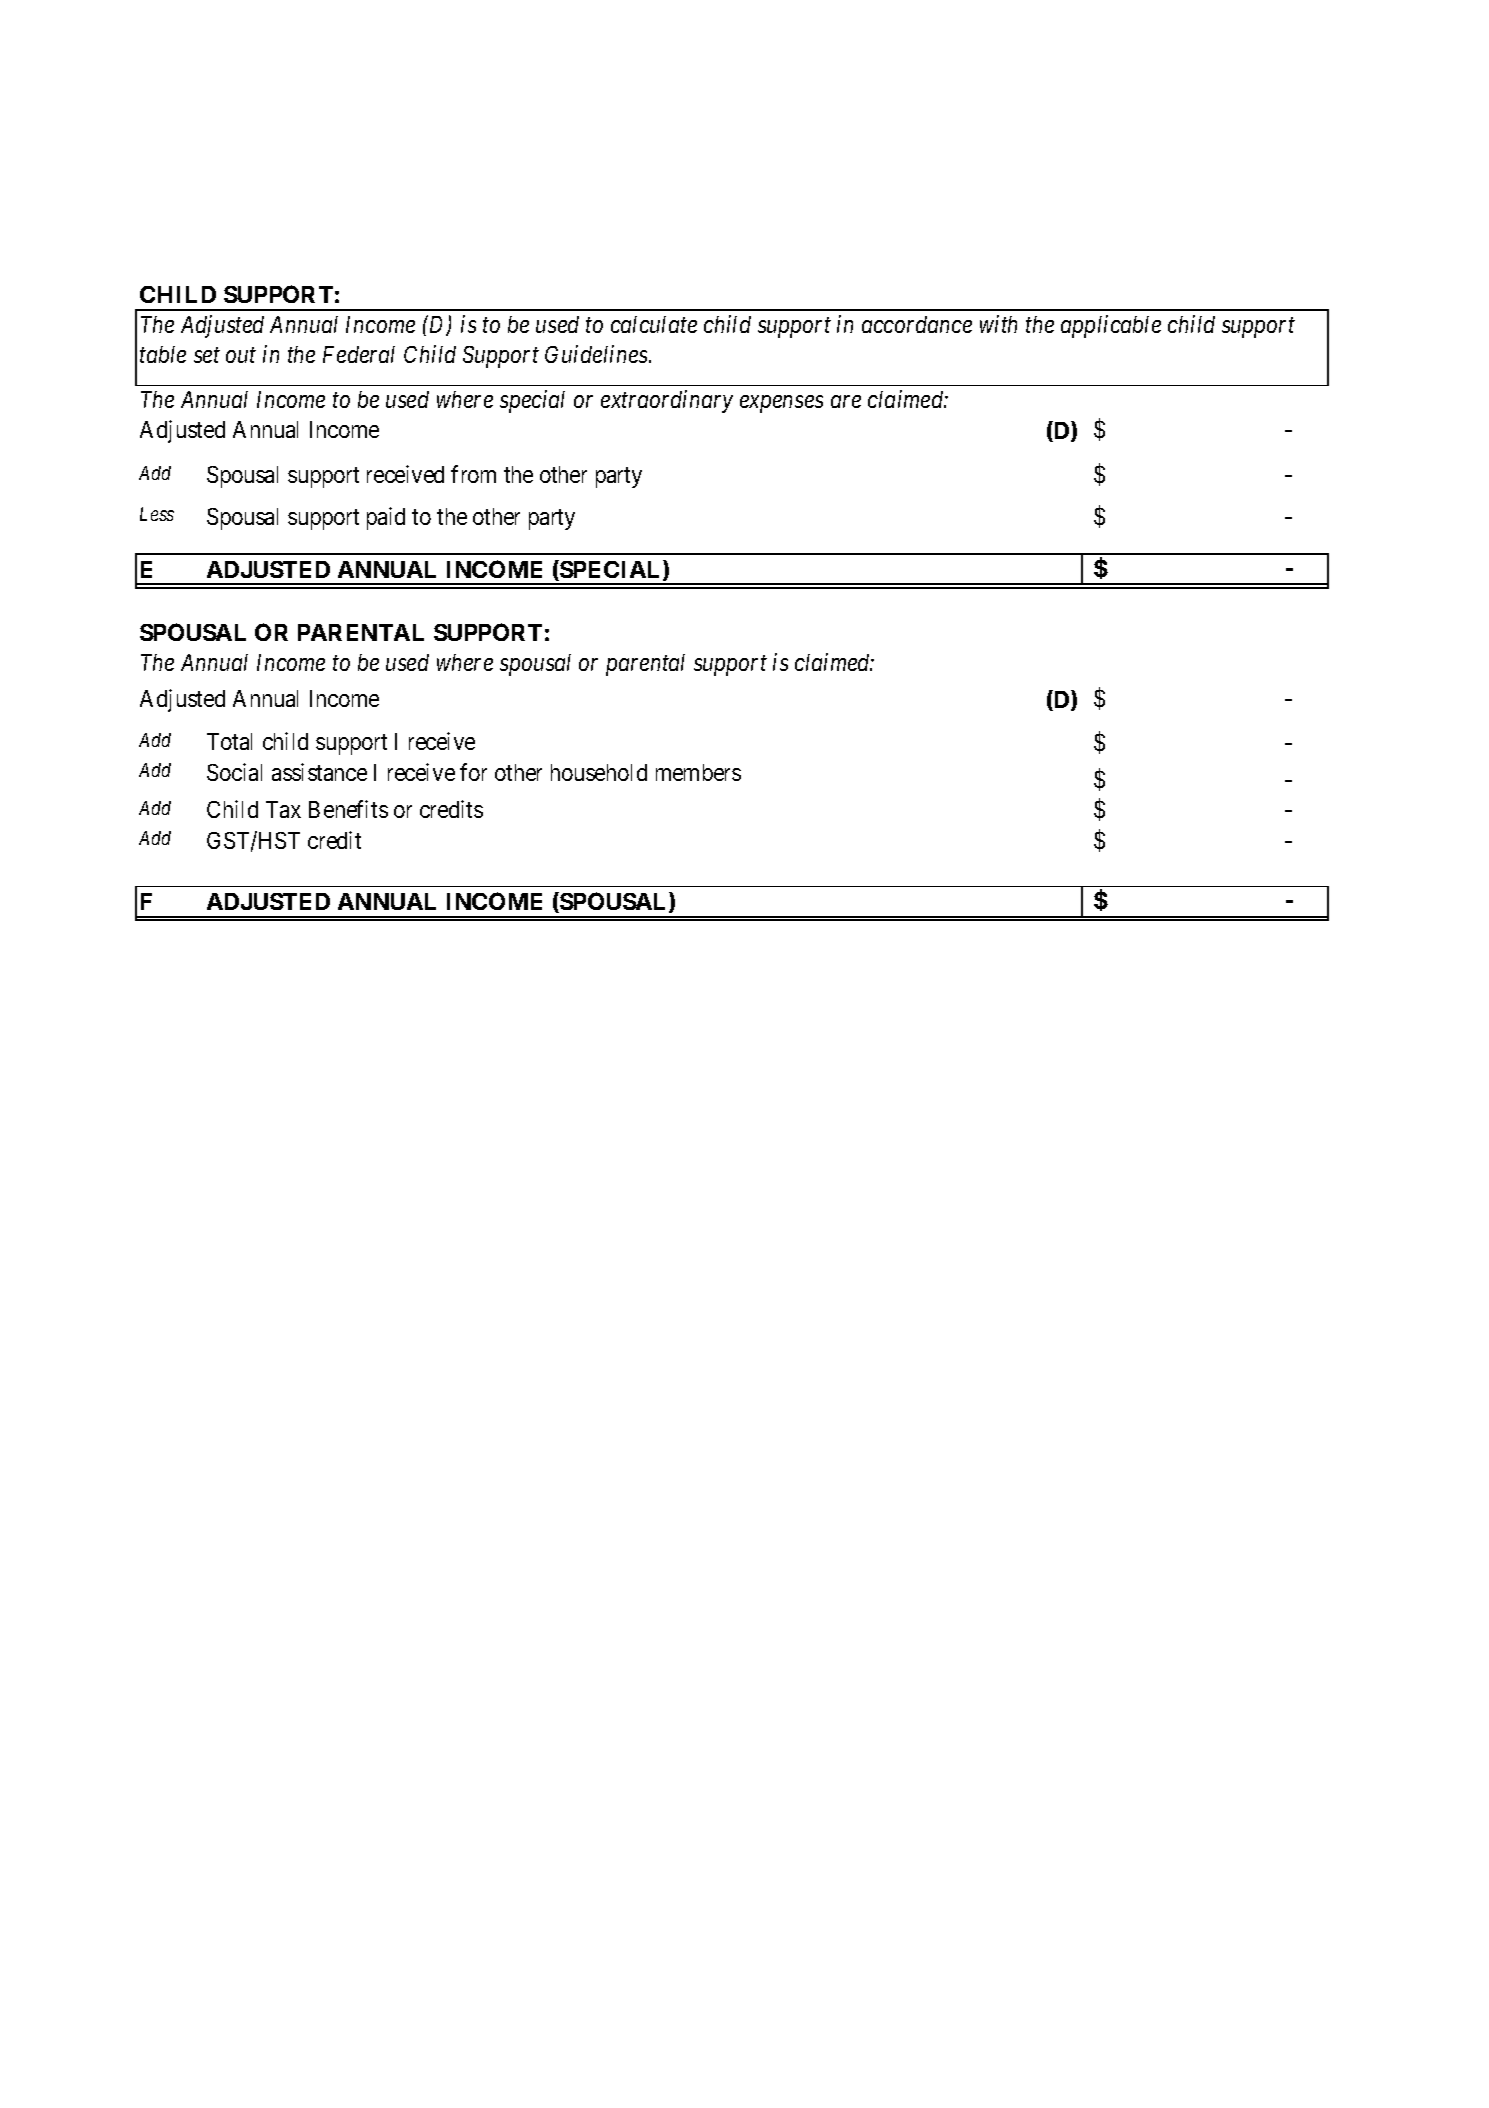 Image resolution: width=1489 pixels, height=2108 pixels. Describe the element at coordinates (241, 355) in the screenshot. I see `out` at that location.
